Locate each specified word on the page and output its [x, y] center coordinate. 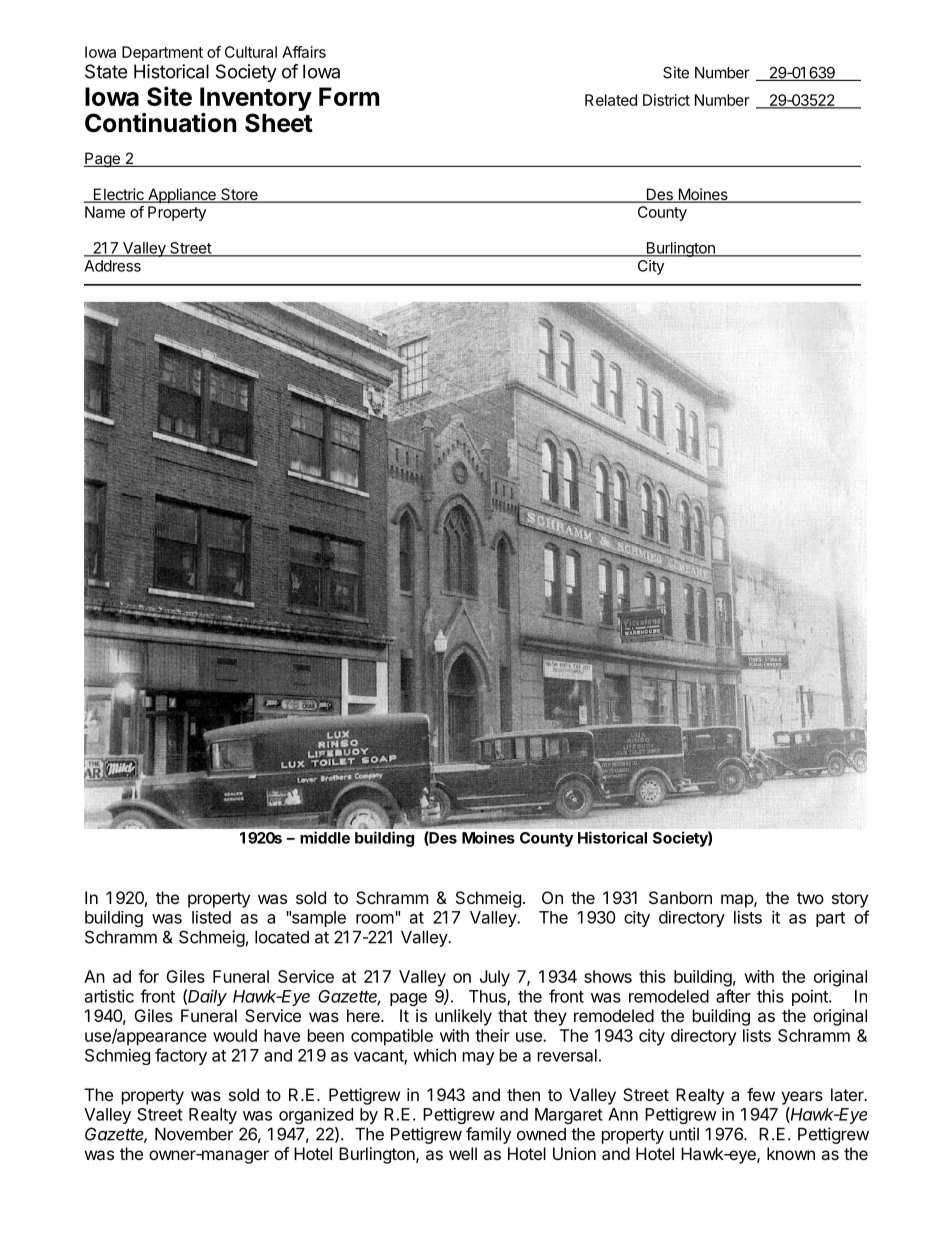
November [194, 1134]
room [375, 919]
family [488, 1135]
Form [349, 96]
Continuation [161, 123]
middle [325, 837]
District [666, 100]
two [810, 898]
